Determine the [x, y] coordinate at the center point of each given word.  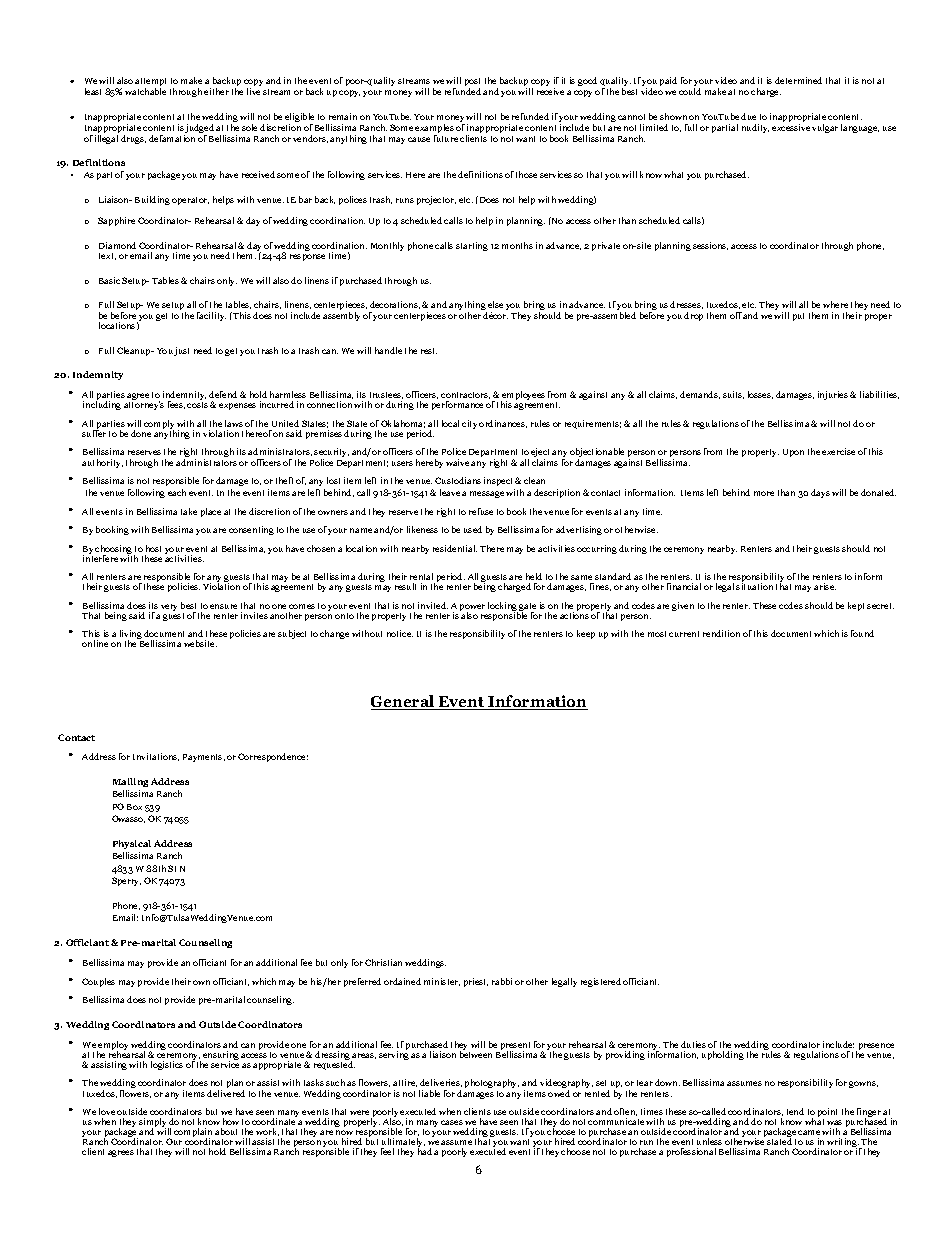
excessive [791, 127]
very [169, 607]
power [472, 609]
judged [199, 130]
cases [452, 1122]
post [472, 83]
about [226, 1131]
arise [825, 586]
